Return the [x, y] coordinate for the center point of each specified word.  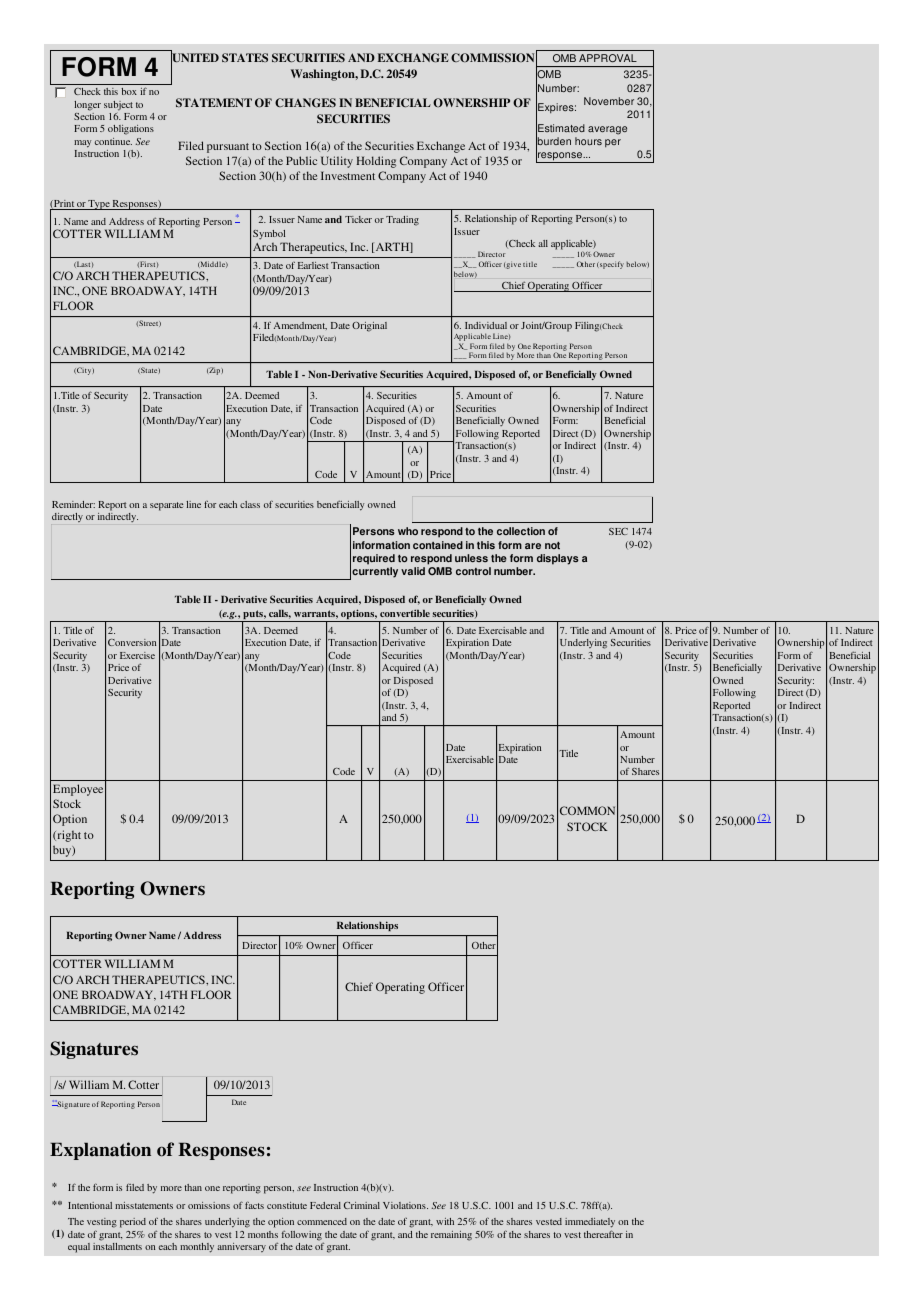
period [133, 1223]
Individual [486, 325]
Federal [325, 1205]
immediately [590, 1224]
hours [588, 141]
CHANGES [305, 103]
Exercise [137, 655]
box [129, 91]
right [68, 836]
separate [166, 506]
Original [369, 327]
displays [558, 559]
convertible [405, 613]
